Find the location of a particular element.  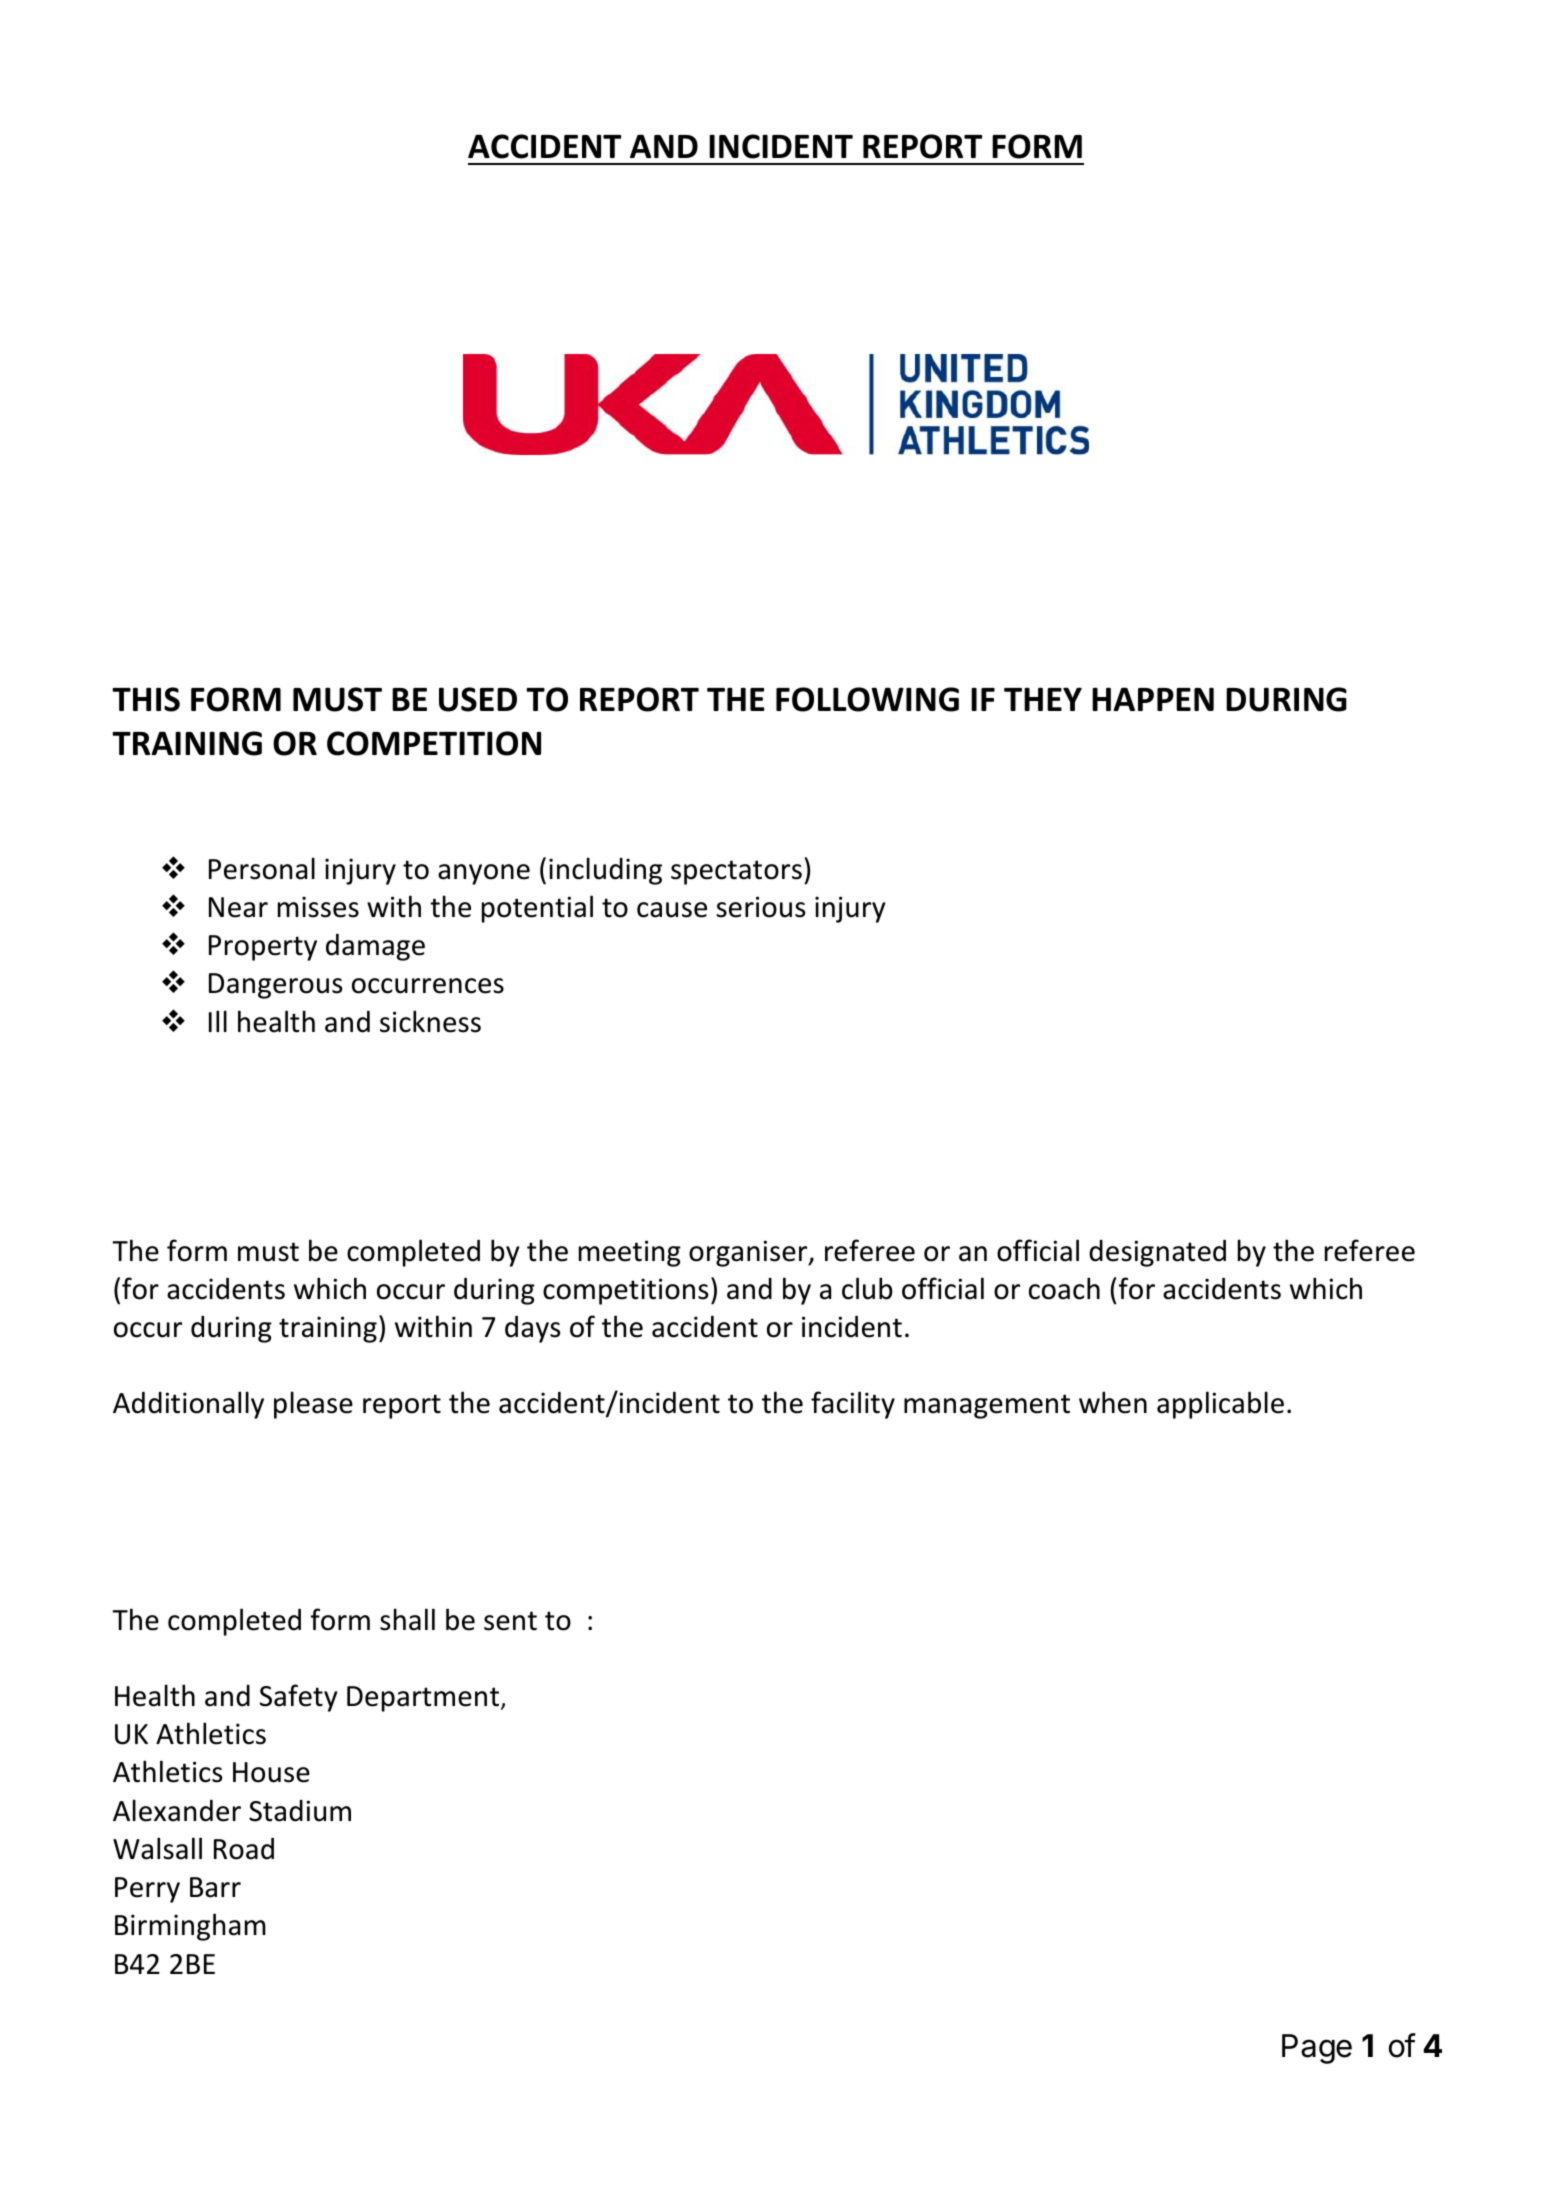

HAPPEN is located at coordinates (1153, 699).
